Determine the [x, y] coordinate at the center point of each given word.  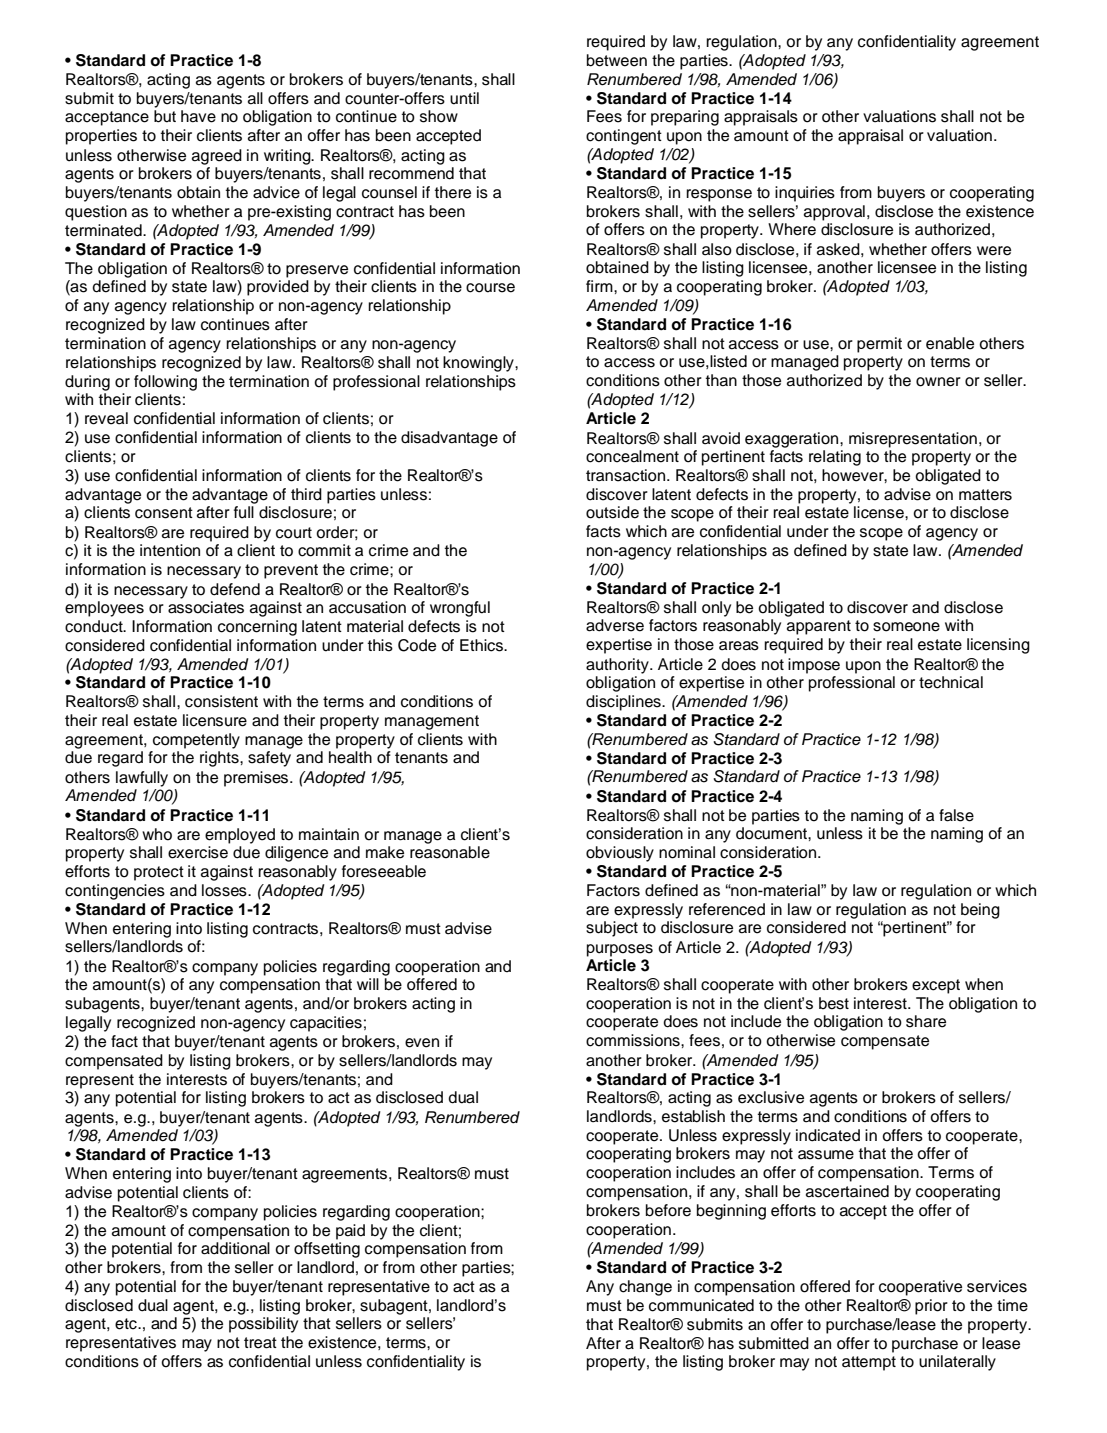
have [198, 116]
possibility [263, 1325]
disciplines [624, 703]
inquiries [805, 194]
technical [951, 682]
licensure [215, 720]
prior [931, 1307]
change [645, 1288]
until [464, 98]
